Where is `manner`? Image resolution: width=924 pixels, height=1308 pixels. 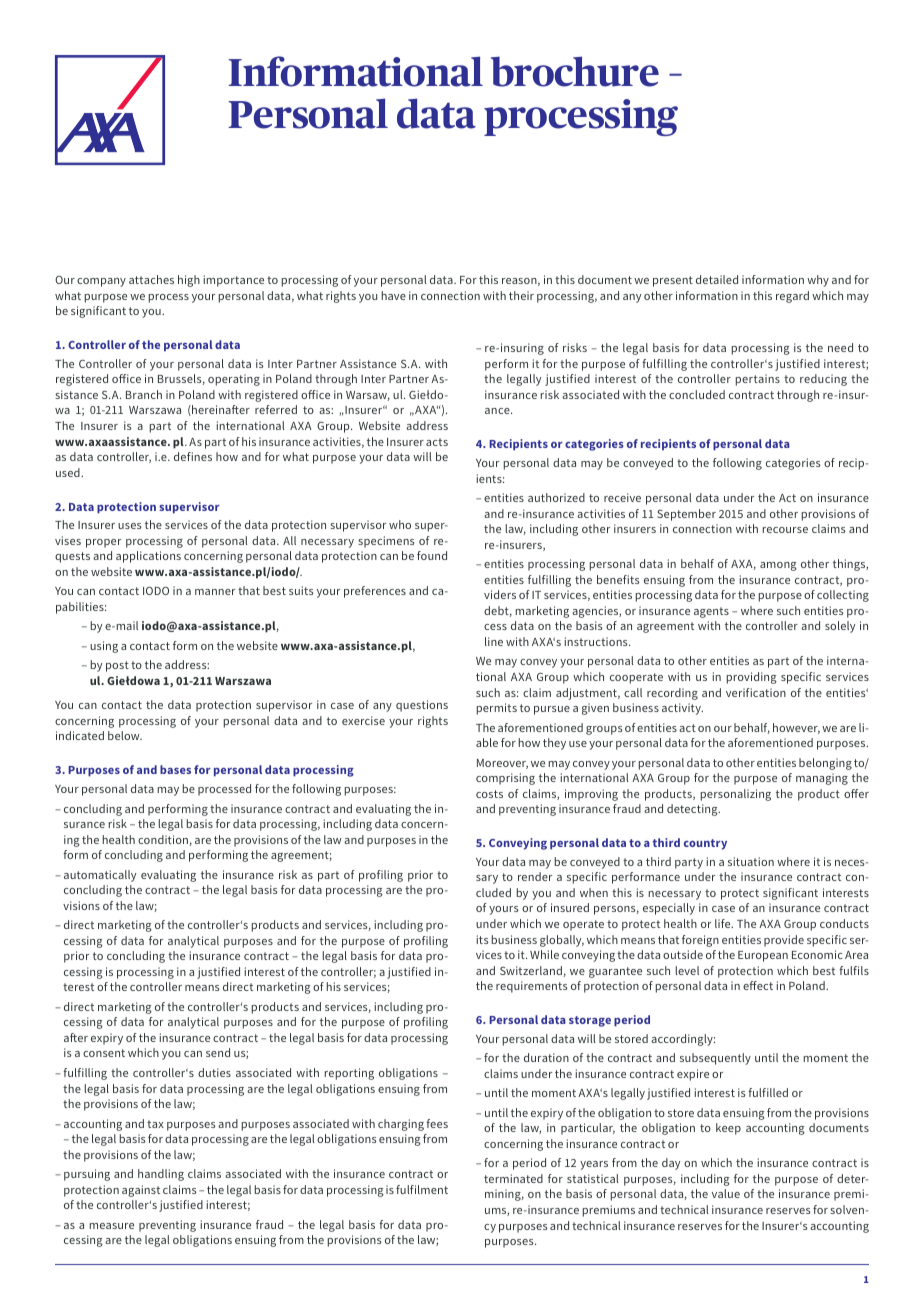 manner is located at coordinates (215, 592).
